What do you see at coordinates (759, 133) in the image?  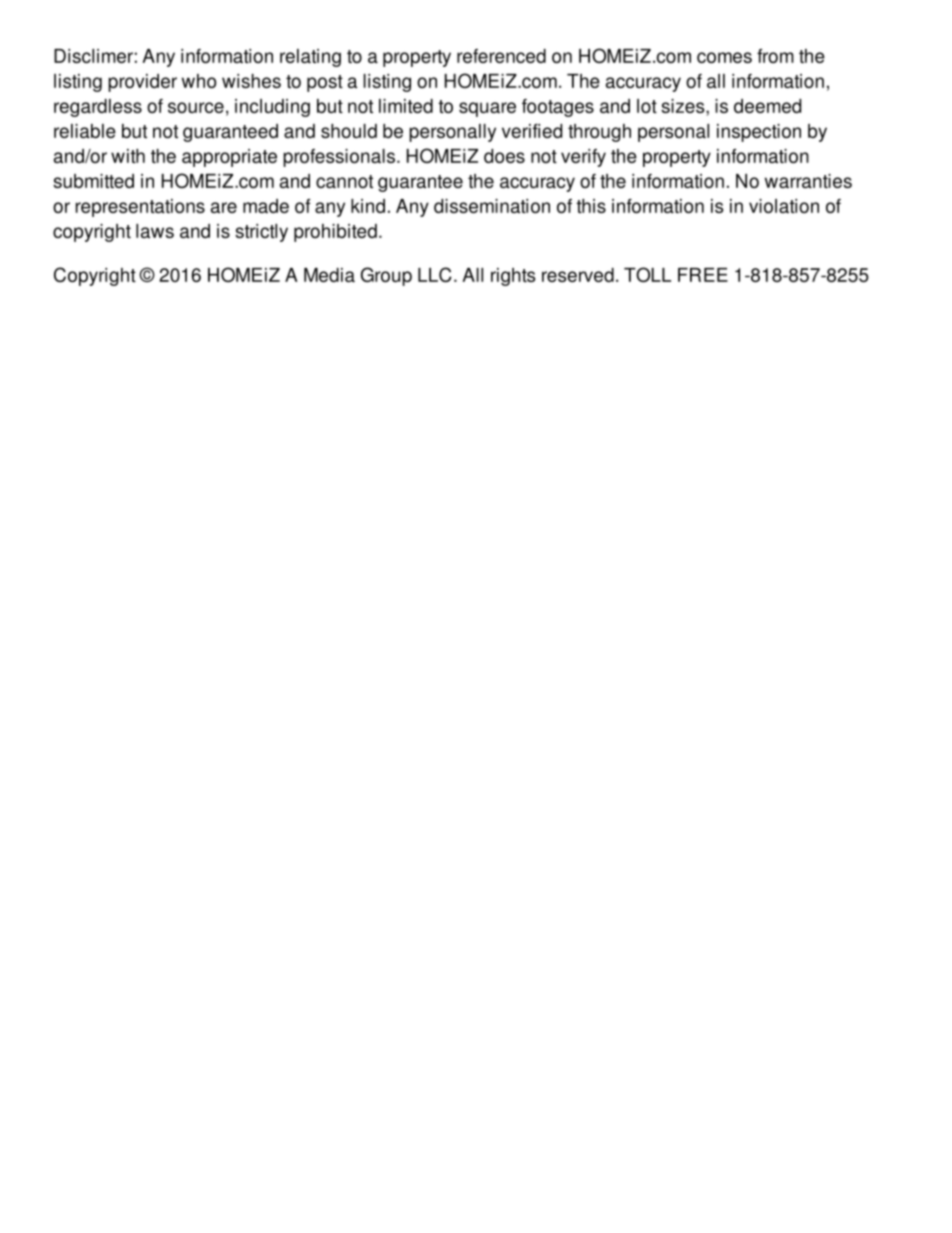 I see `inspection` at bounding box center [759, 133].
